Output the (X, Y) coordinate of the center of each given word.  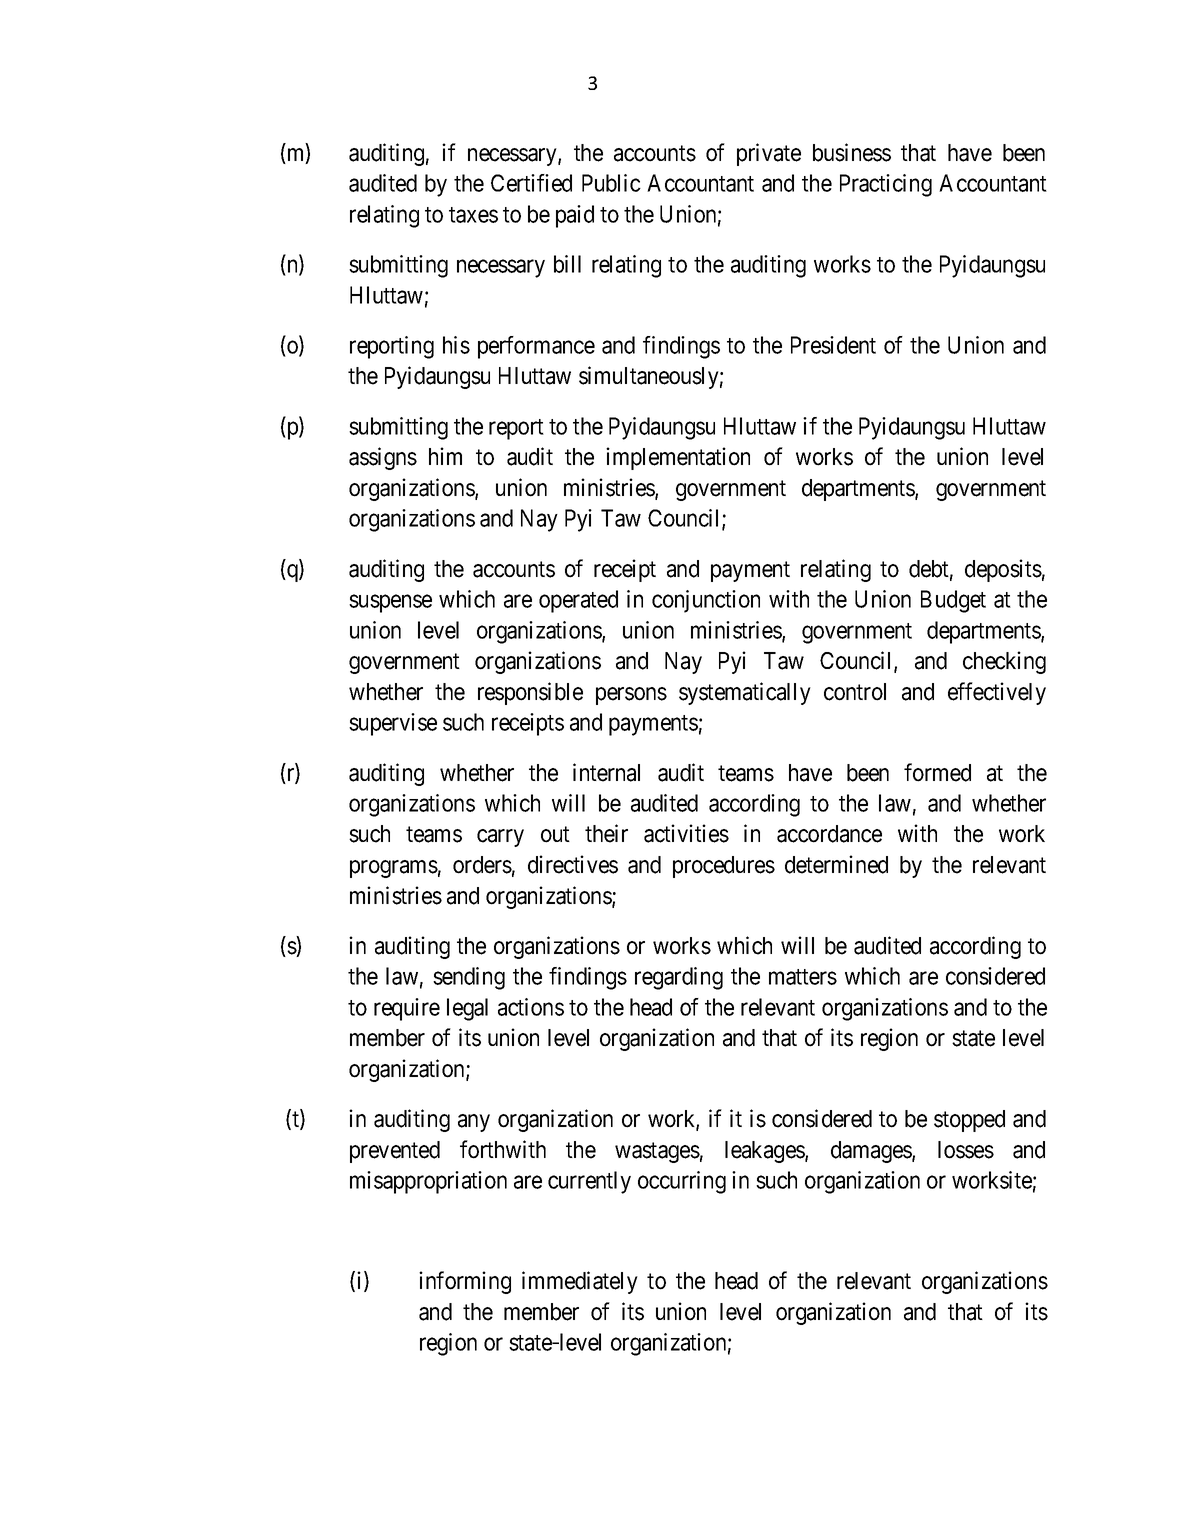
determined (836, 864)
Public (611, 183)
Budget (953, 601)
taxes (473, 215)
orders (482, 865)
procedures (724, 867)
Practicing (886, 185)
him (445, 456)
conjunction (706, 601)
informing (465, 1282)
